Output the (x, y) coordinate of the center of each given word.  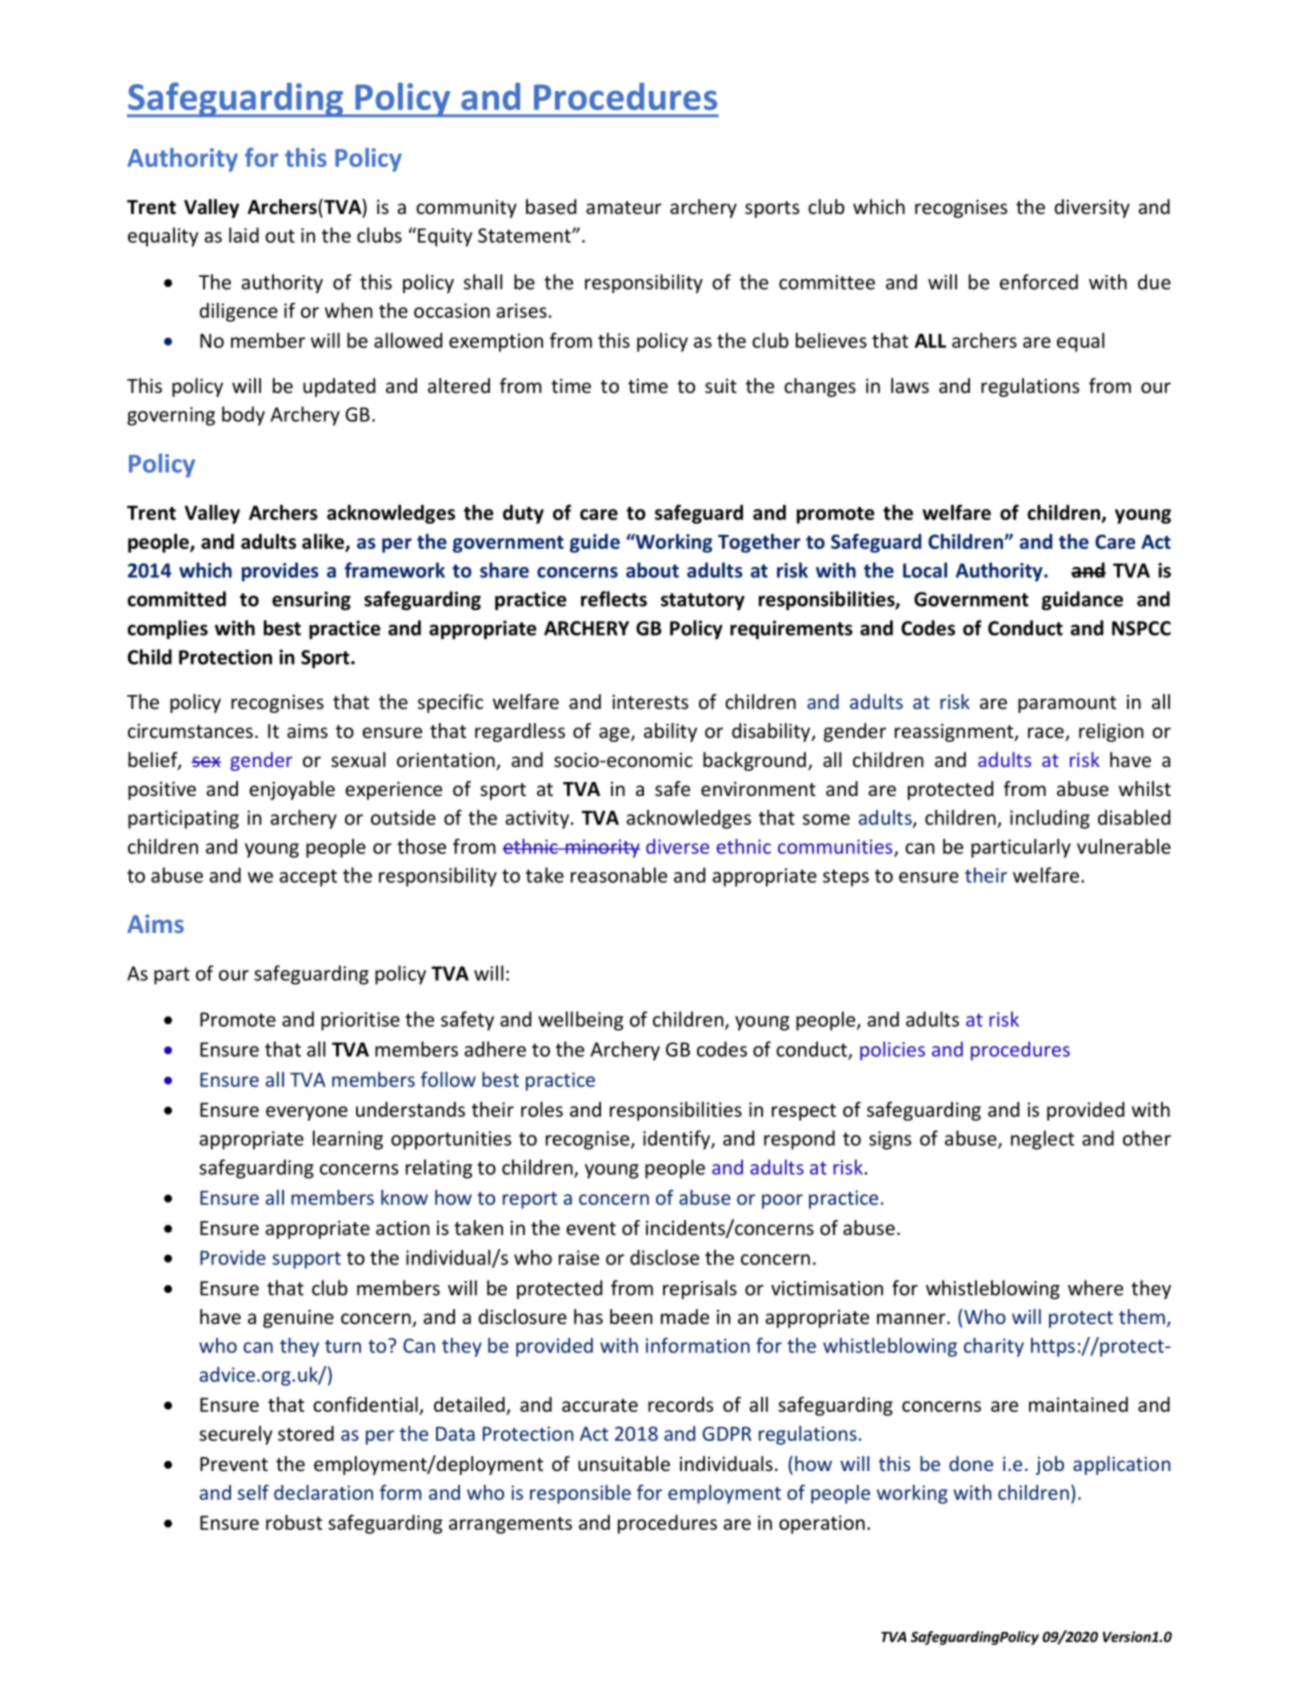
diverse (677, 846)
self (253, 1492)
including (1050, 819)
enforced (1039, 282)
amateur (624, 207)
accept (308, 878)
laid (244, 235)
